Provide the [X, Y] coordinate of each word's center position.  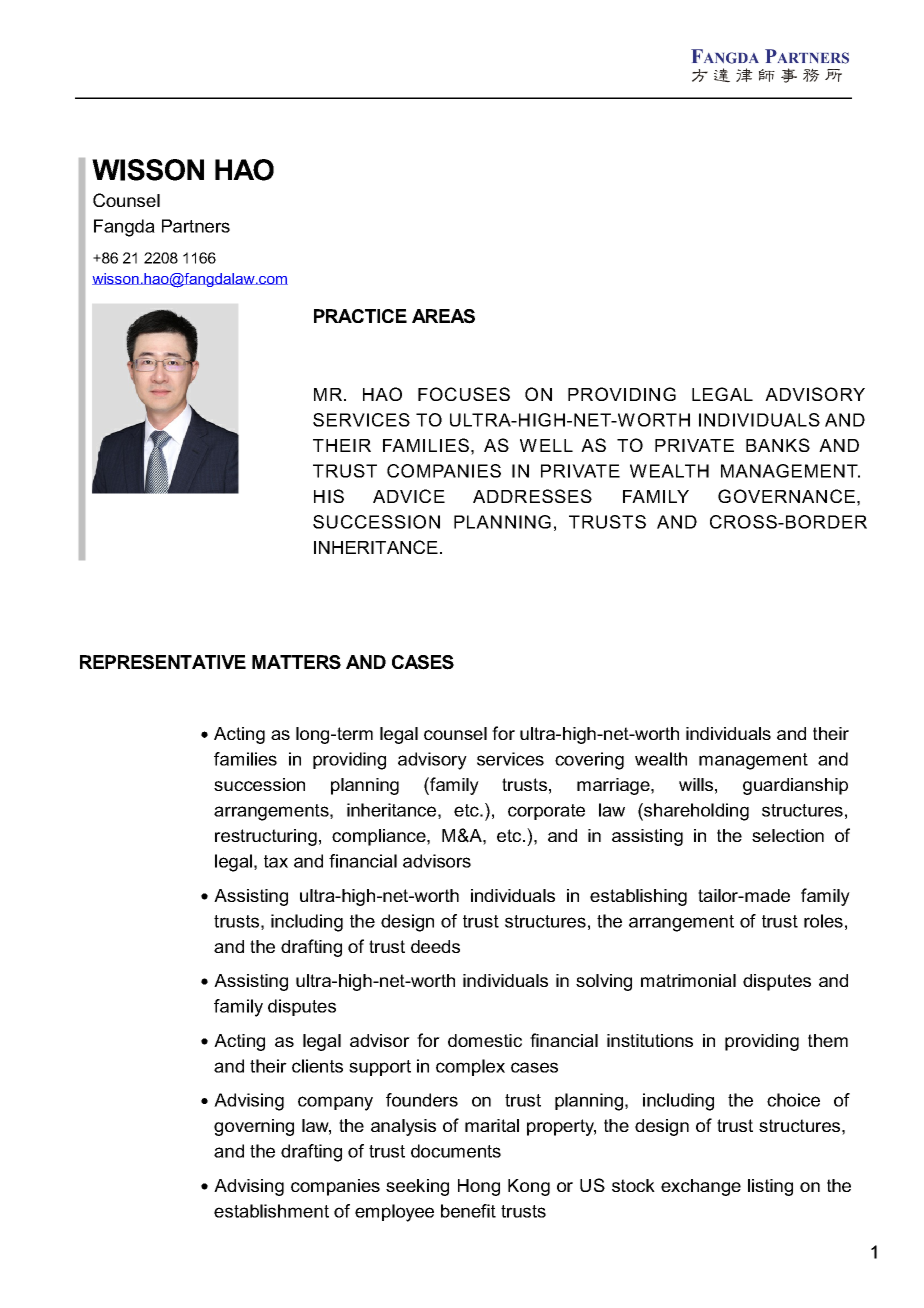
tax [276, 861]
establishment [271, 1211]
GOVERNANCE [786, 496]
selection [788, 835]
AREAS [443, 316]
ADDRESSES [532, 496]
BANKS [778, 445]
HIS [329, 496]
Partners [196, 226]
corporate [546, 812]
